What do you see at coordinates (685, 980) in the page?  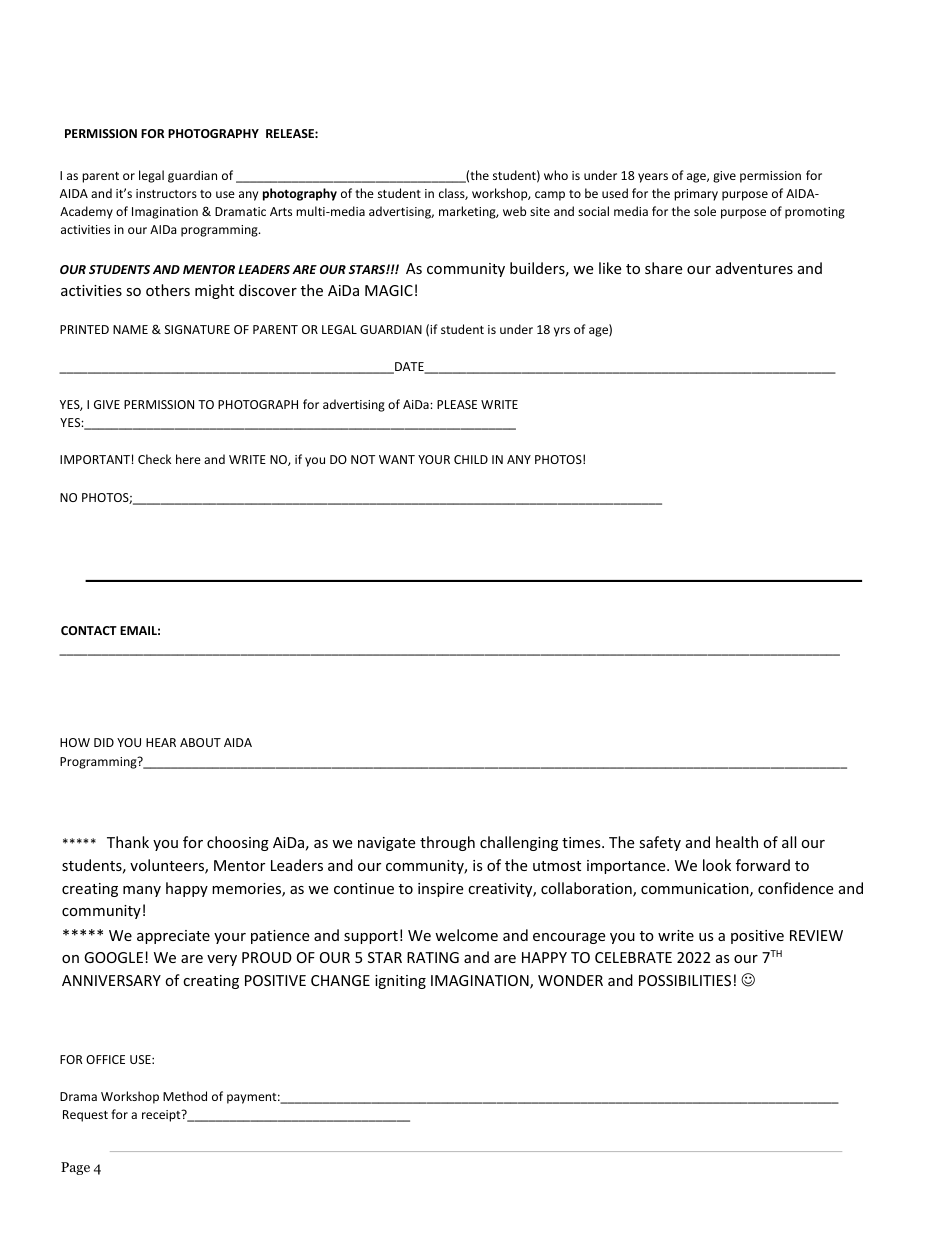 I see `POSSIBILITIES` at bounding box center [685, 980].
